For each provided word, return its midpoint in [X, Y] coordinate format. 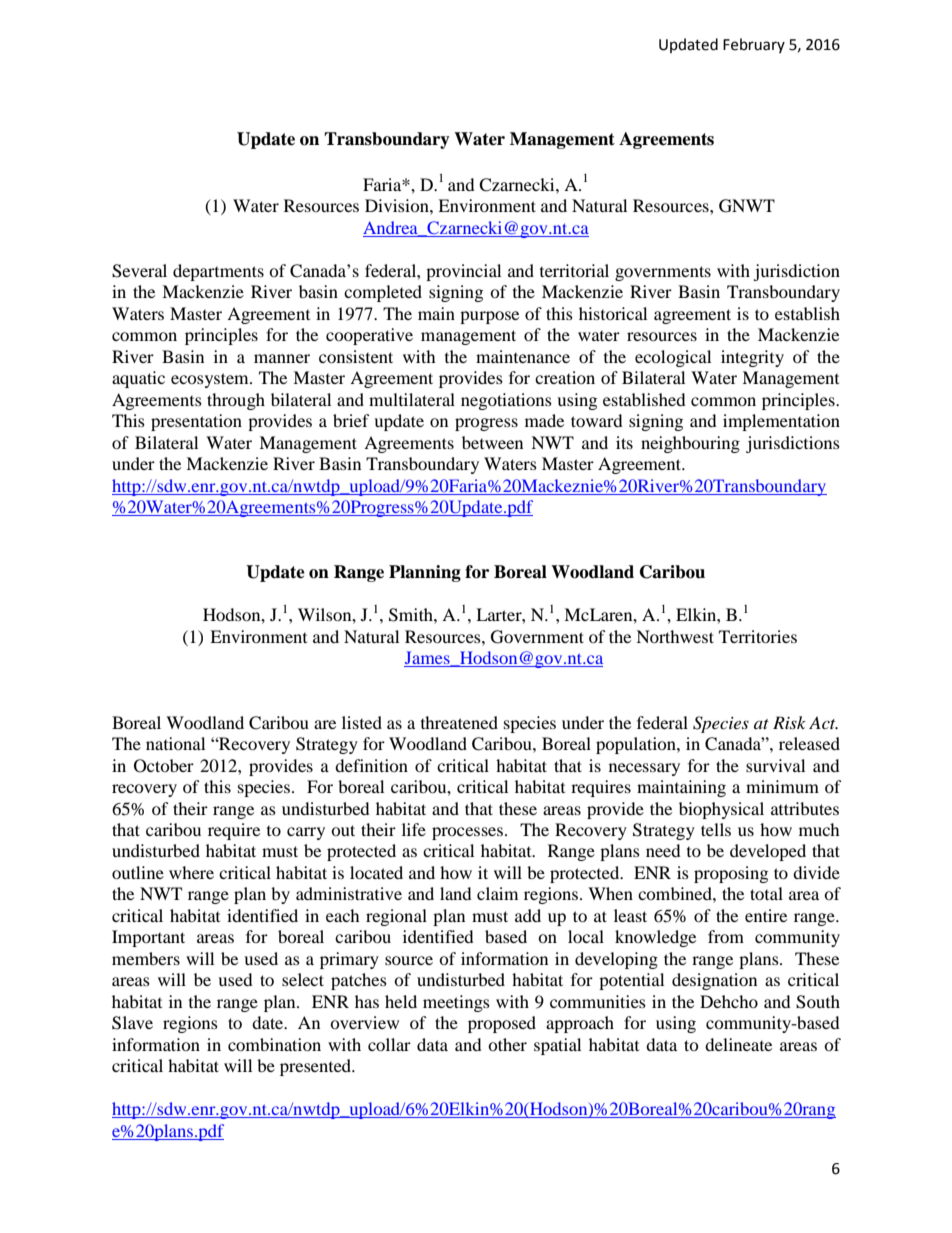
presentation [196, 422]
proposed [502, 1024]
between [492, 442]
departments [218, 272]
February [754, 45]
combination [274, 1044]
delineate [738, 1044]
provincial [463, 272]
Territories [758, 636]
